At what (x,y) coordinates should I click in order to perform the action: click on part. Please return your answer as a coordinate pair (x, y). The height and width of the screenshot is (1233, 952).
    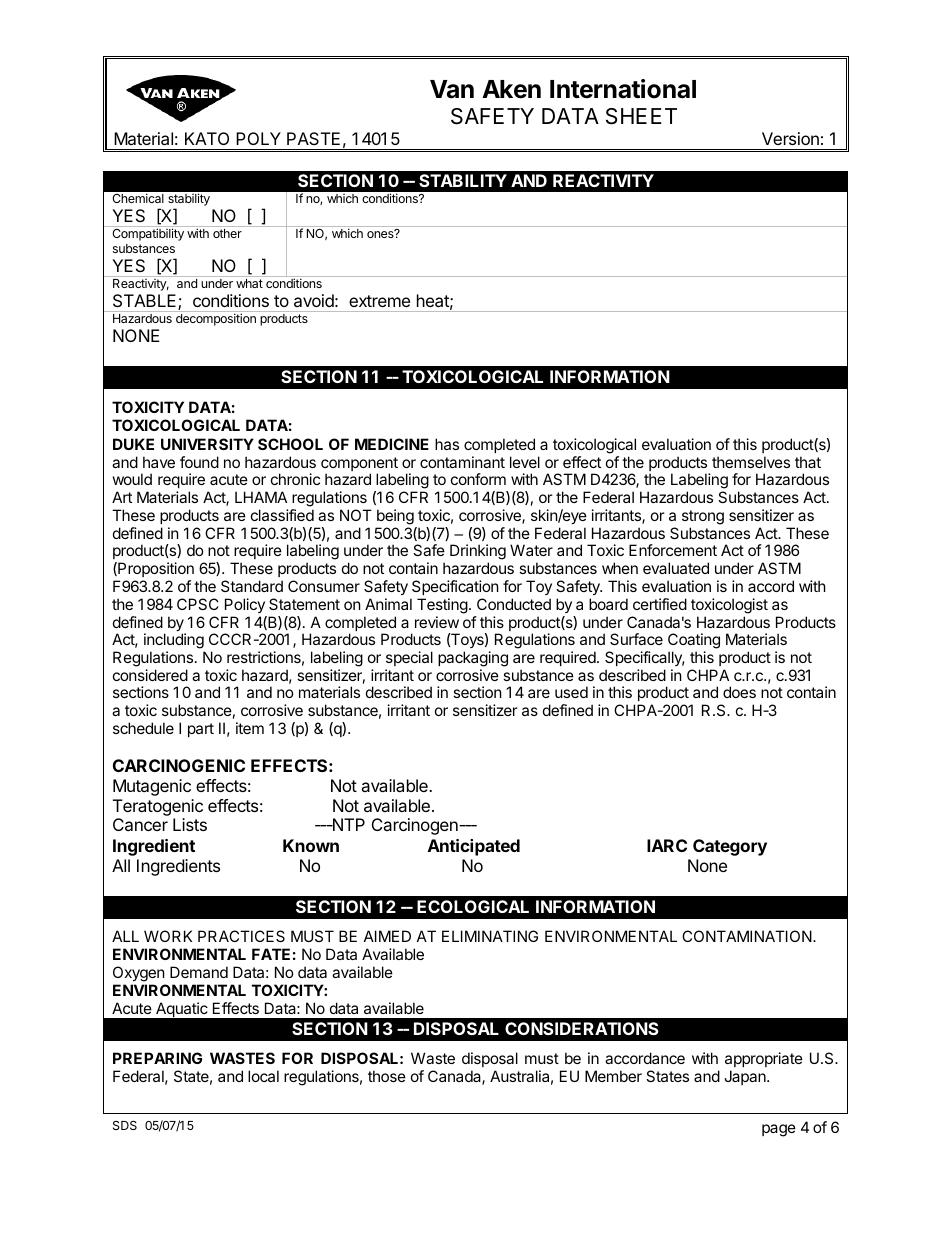
    Looking at the image, I should click on (201, 730).
